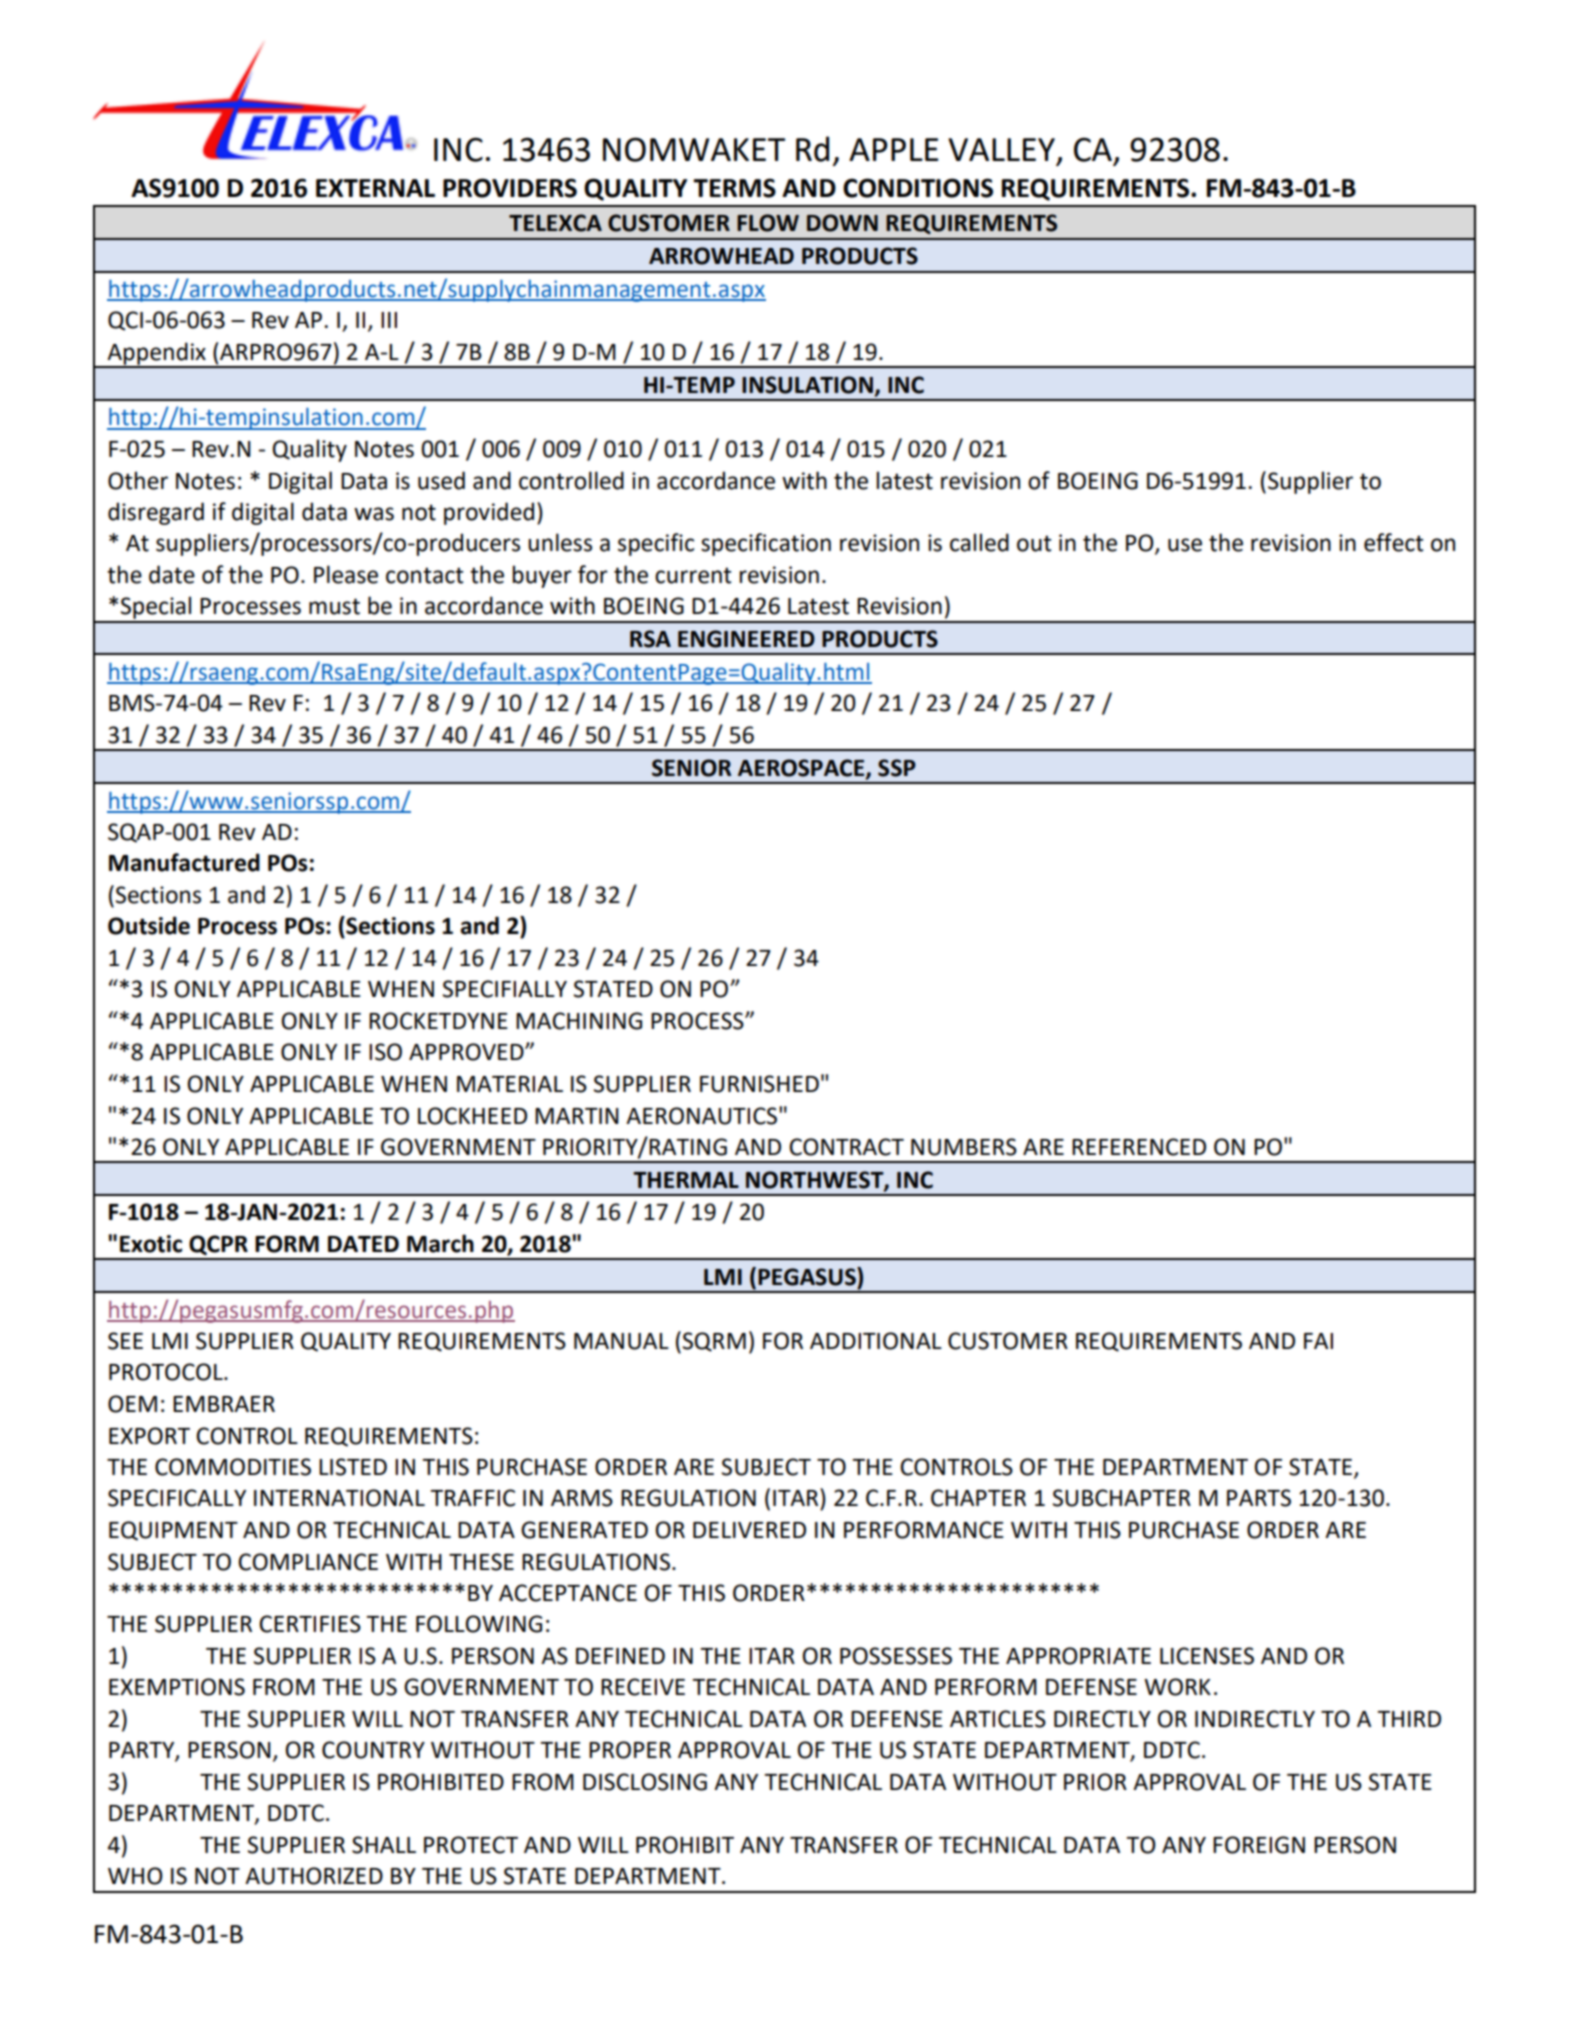  What do you see at coordinates (1001, 149) in the image?
I see `VALLEY` at bounding box center [1001, 149].
